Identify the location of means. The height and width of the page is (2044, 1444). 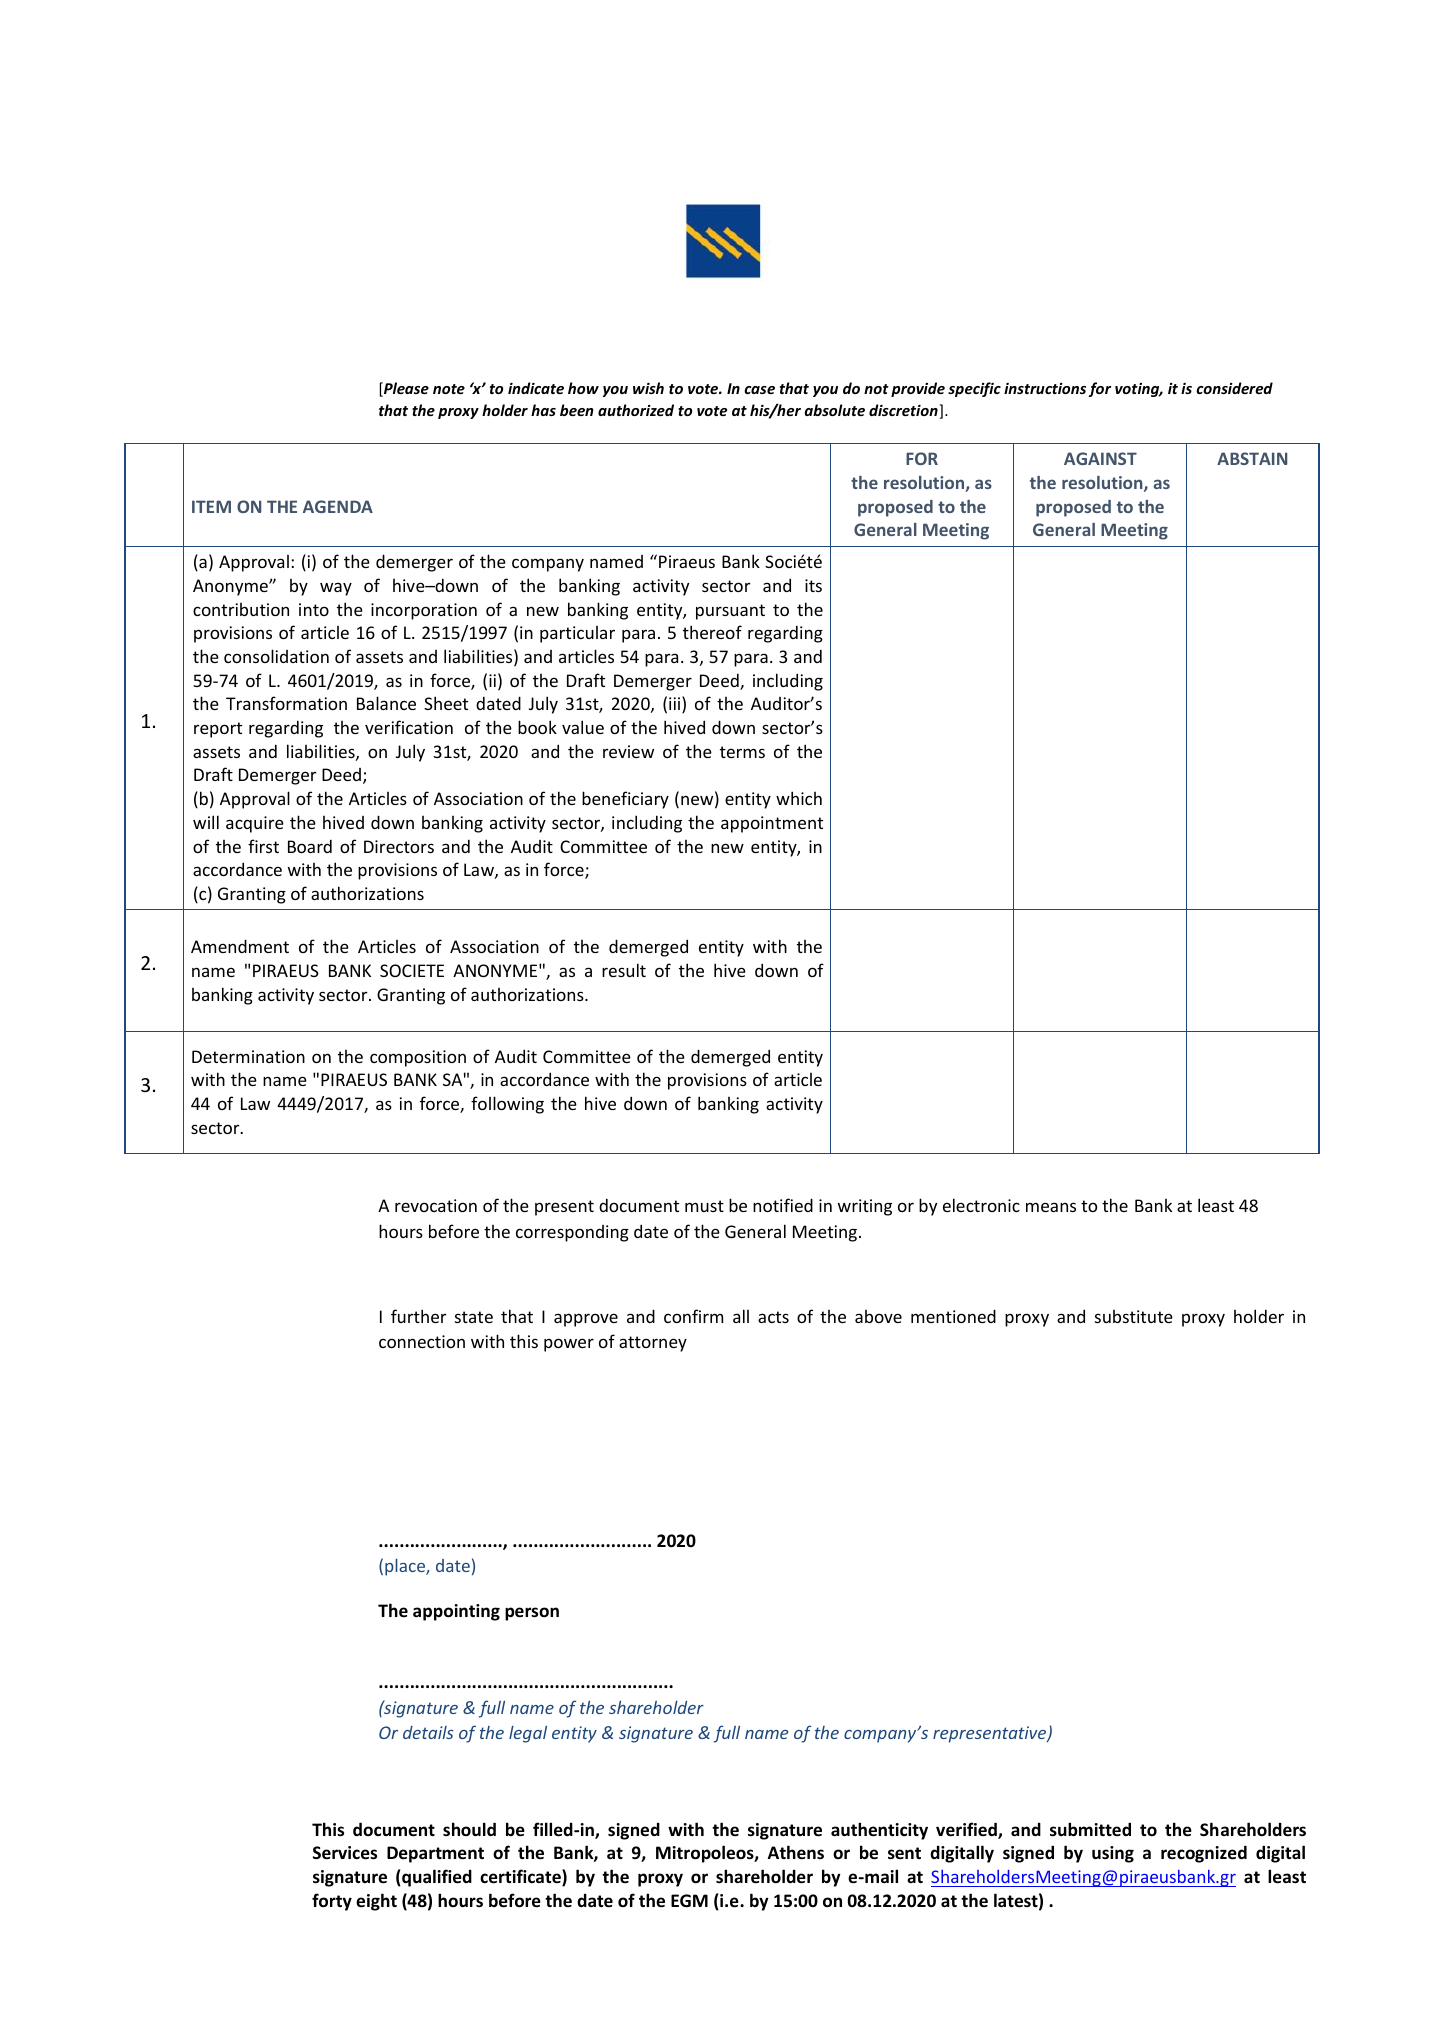
(1051, 1207).
